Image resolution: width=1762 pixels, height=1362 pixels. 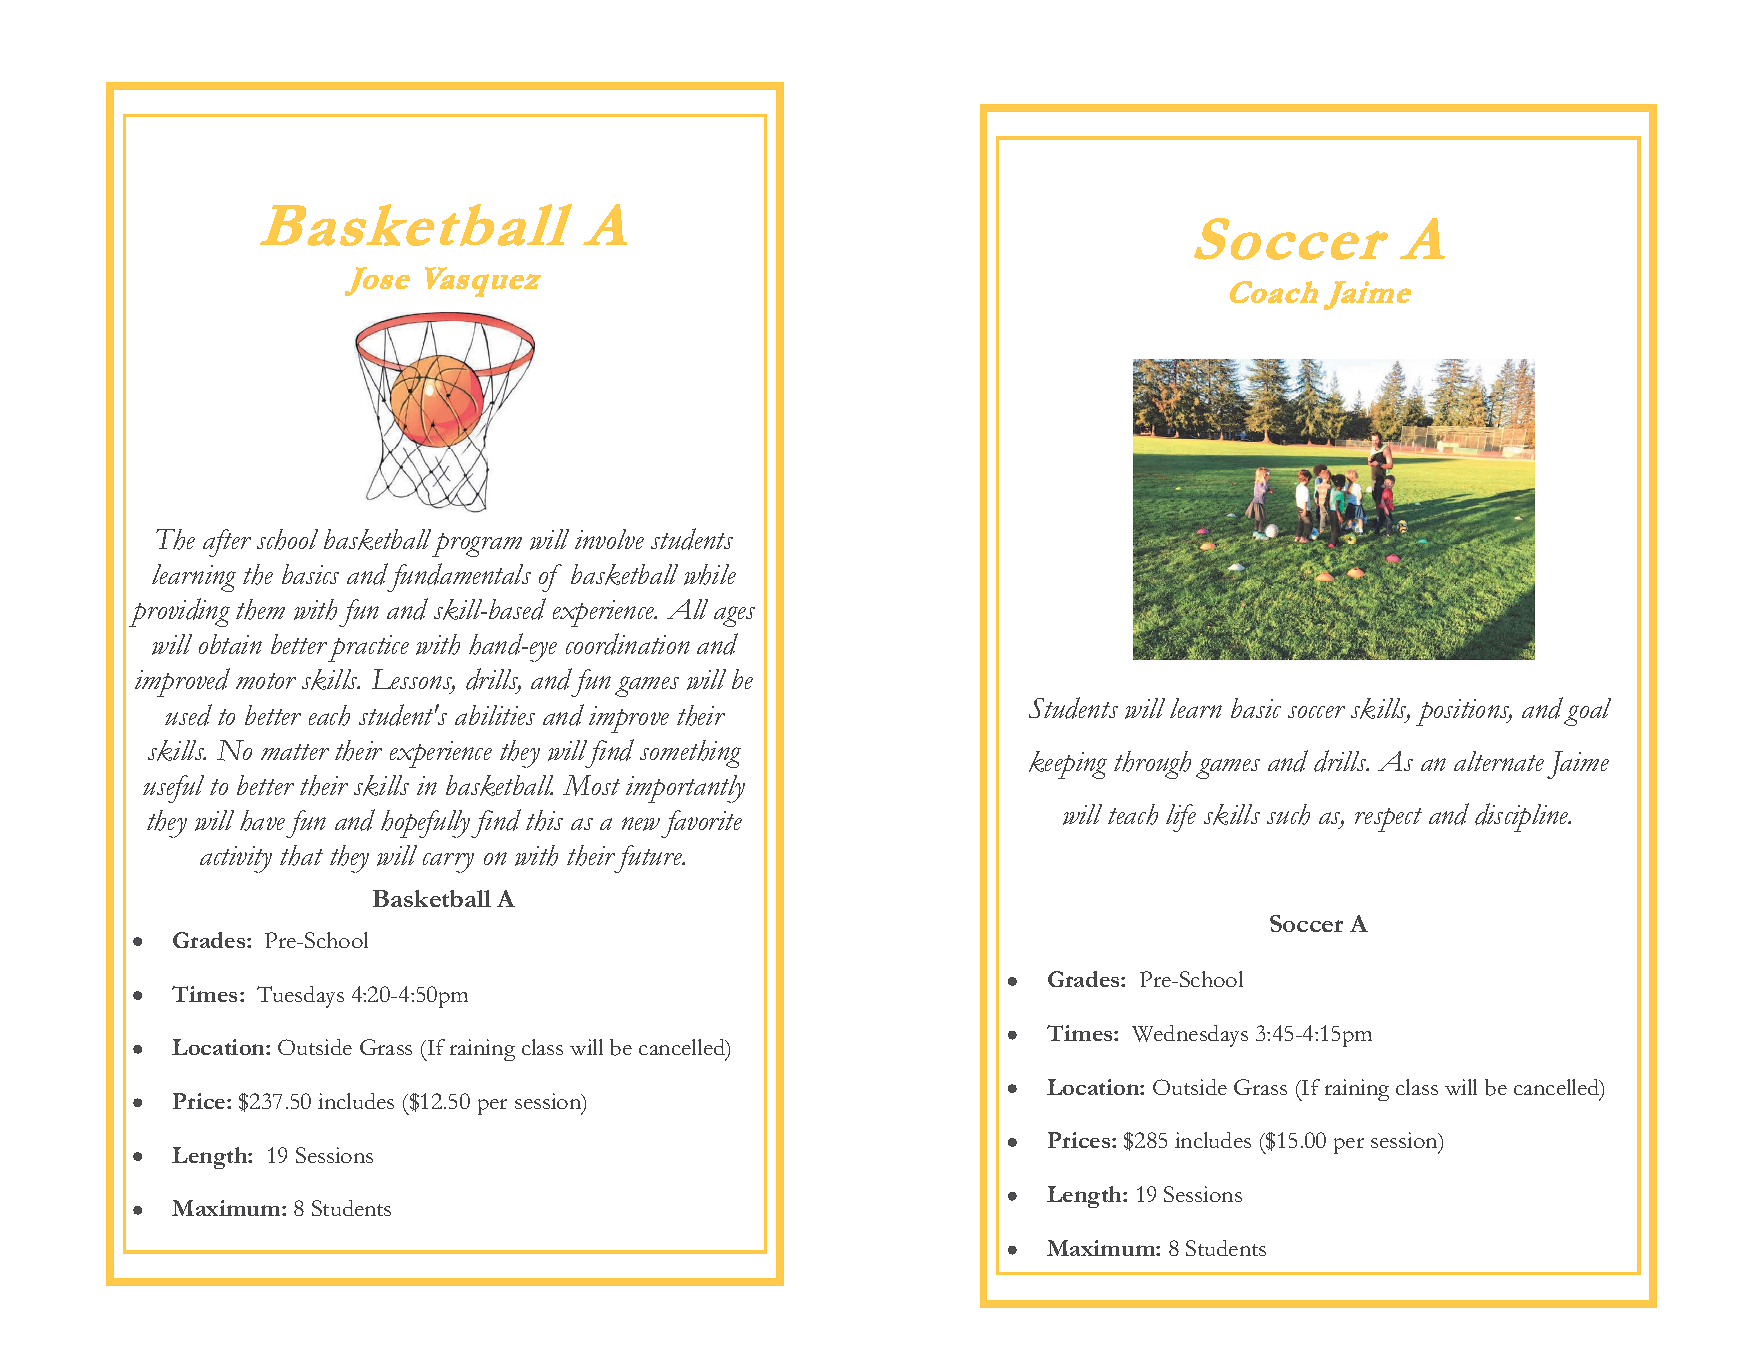 I want to click on future, so click(x=649, y=859).
